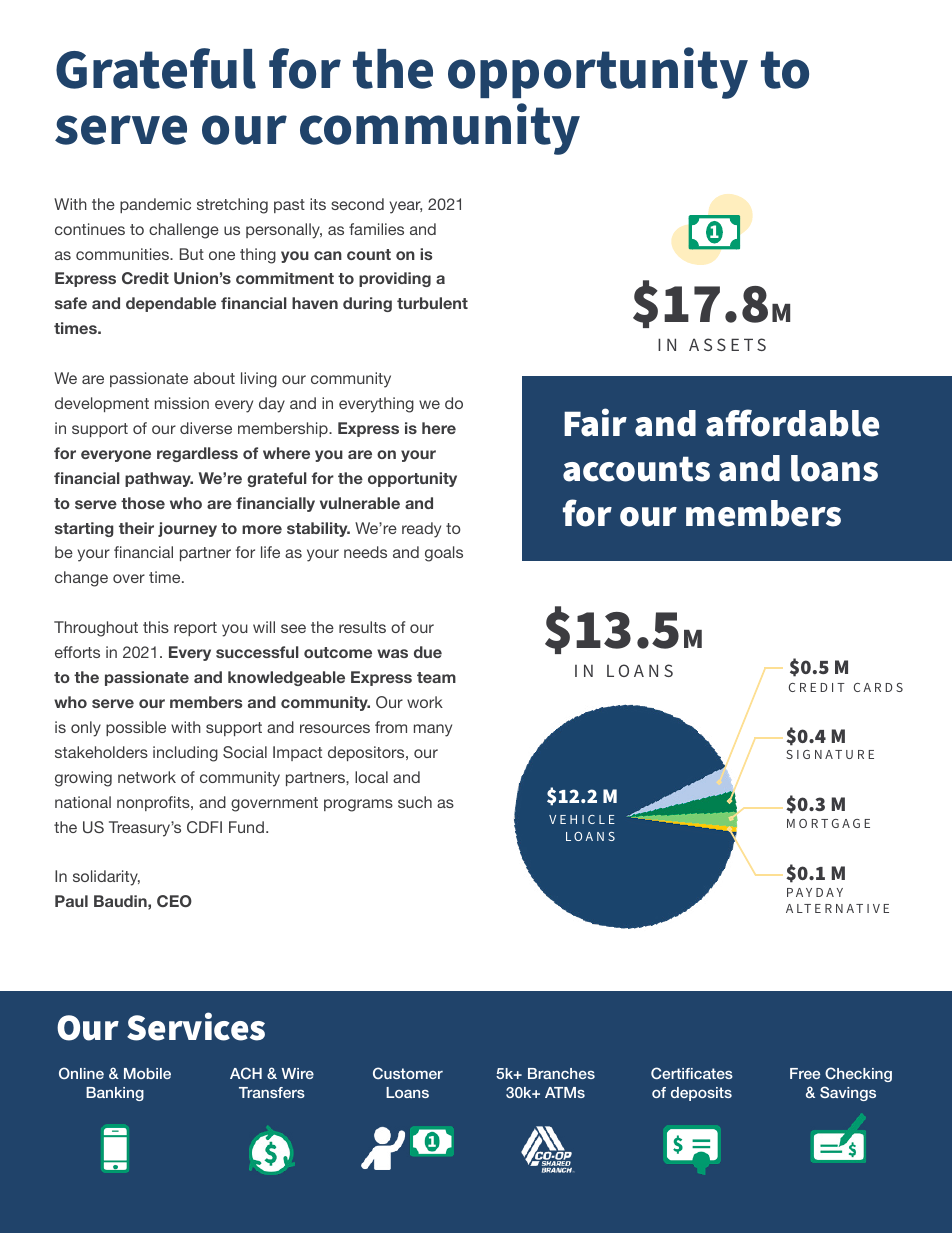 Image resolution: width=952 pixels, height=1233 pixels. Describe the element at coordinates (878, 687) in the screenshot. I see `CARDS` at that location.
